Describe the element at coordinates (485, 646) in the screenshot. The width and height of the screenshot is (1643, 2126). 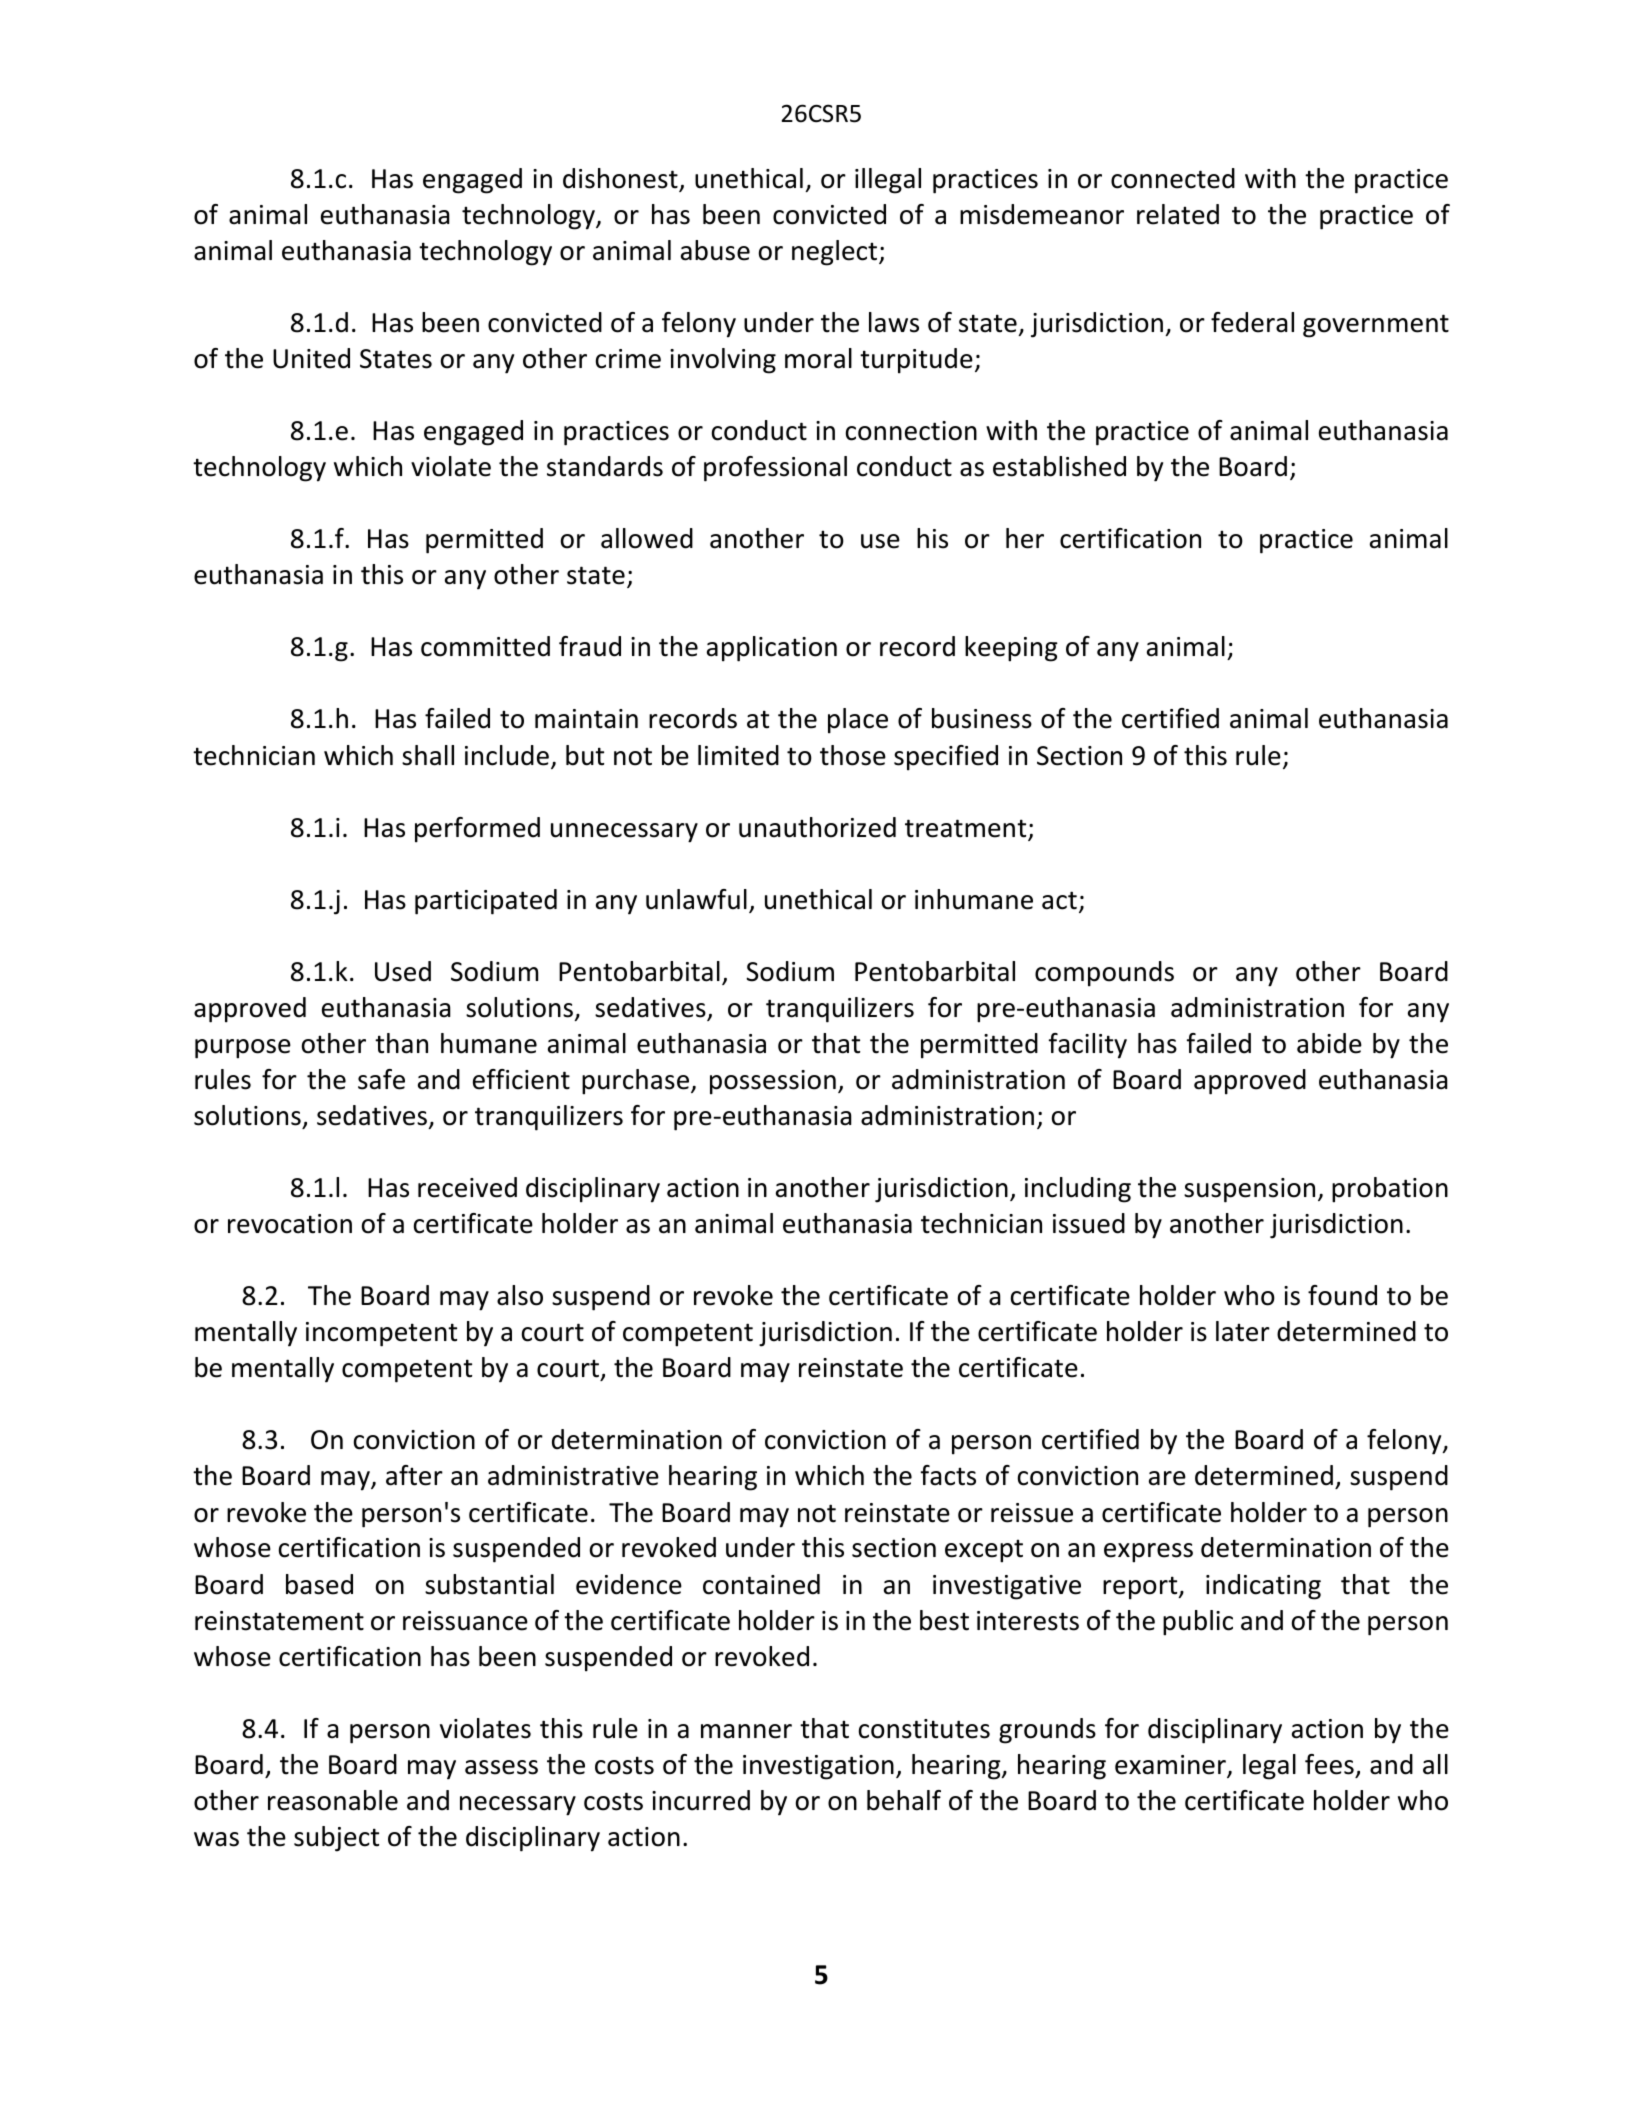
I see `committed` at that location.
